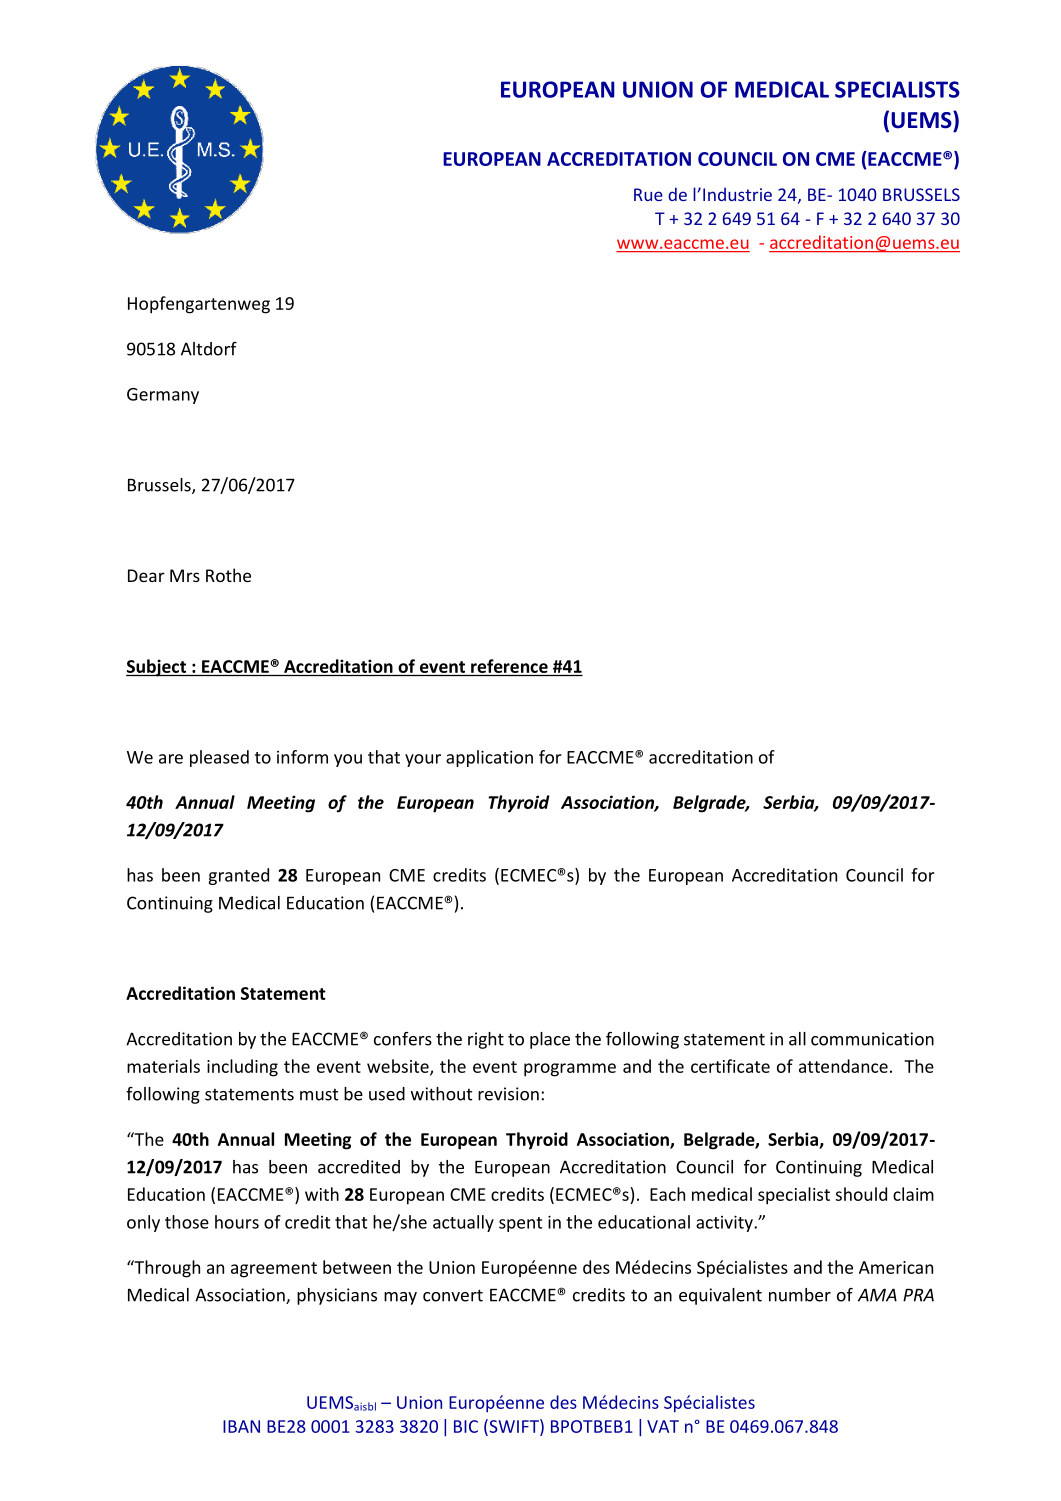 This screenshot has width=1061, height=1501. I want to click on communication, so click(872, 1039).
